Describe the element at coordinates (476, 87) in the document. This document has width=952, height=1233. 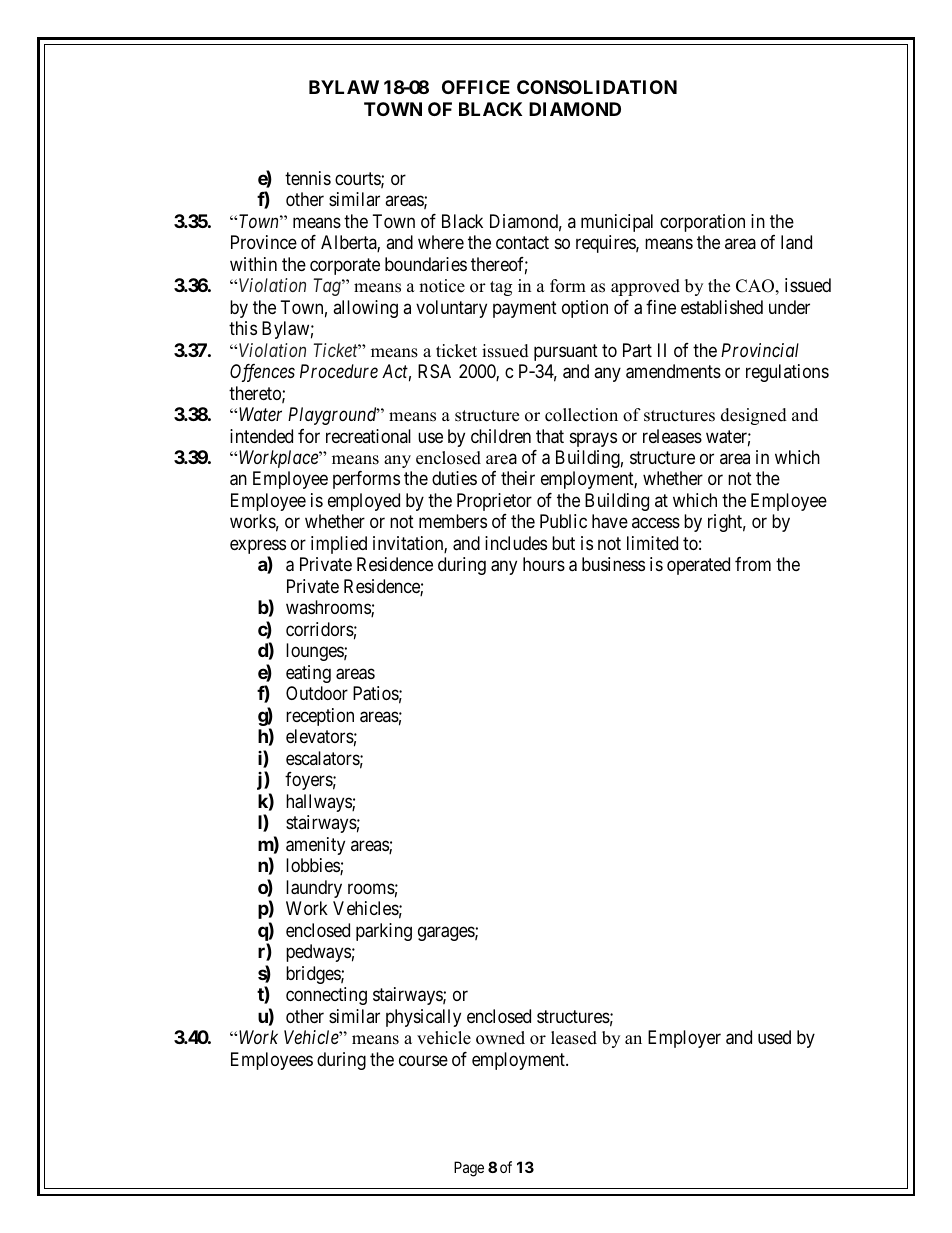
I see `OFFICE` at that location.
